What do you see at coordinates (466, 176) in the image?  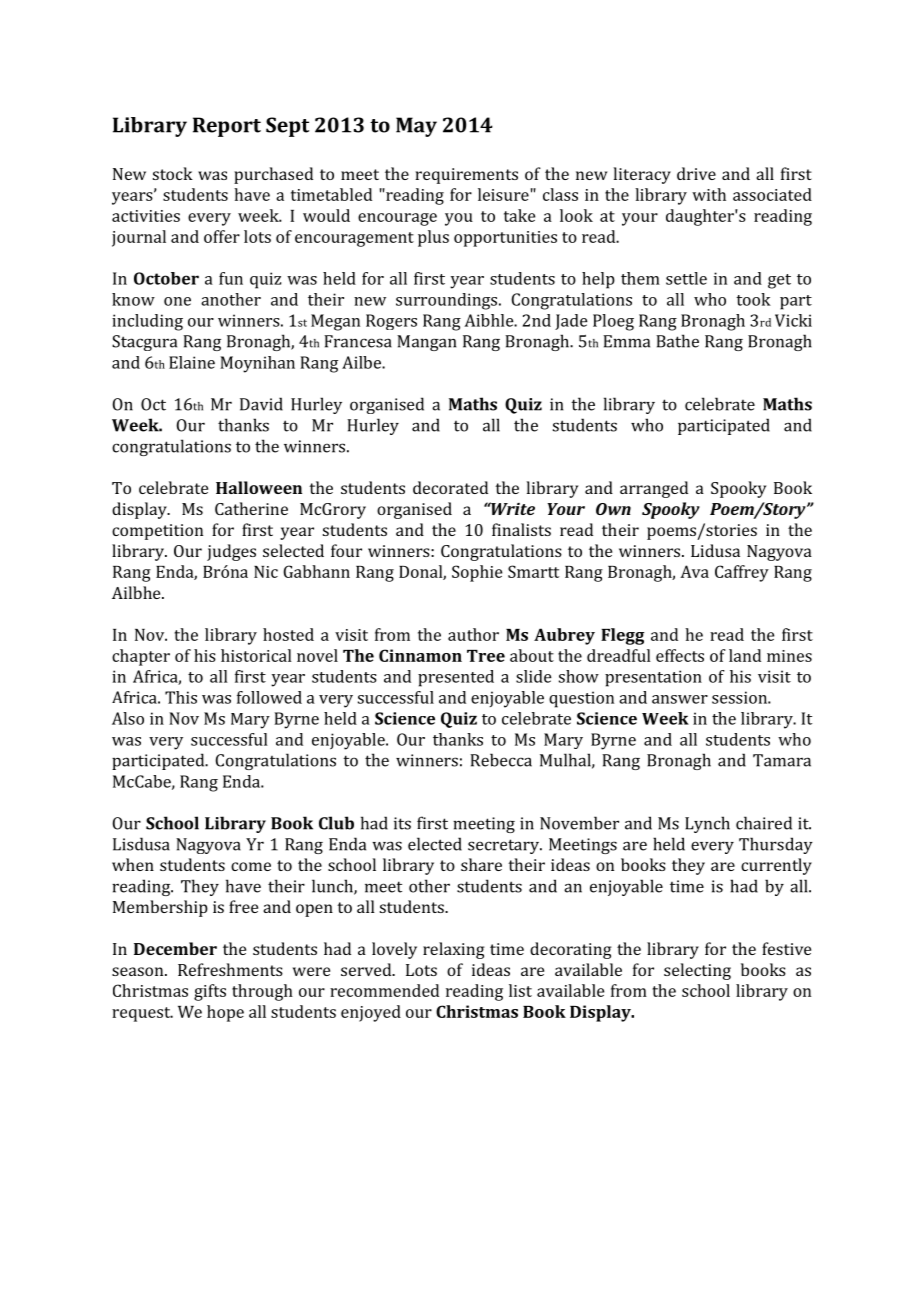 I see `requirements` at bounding box center [466, 176].
